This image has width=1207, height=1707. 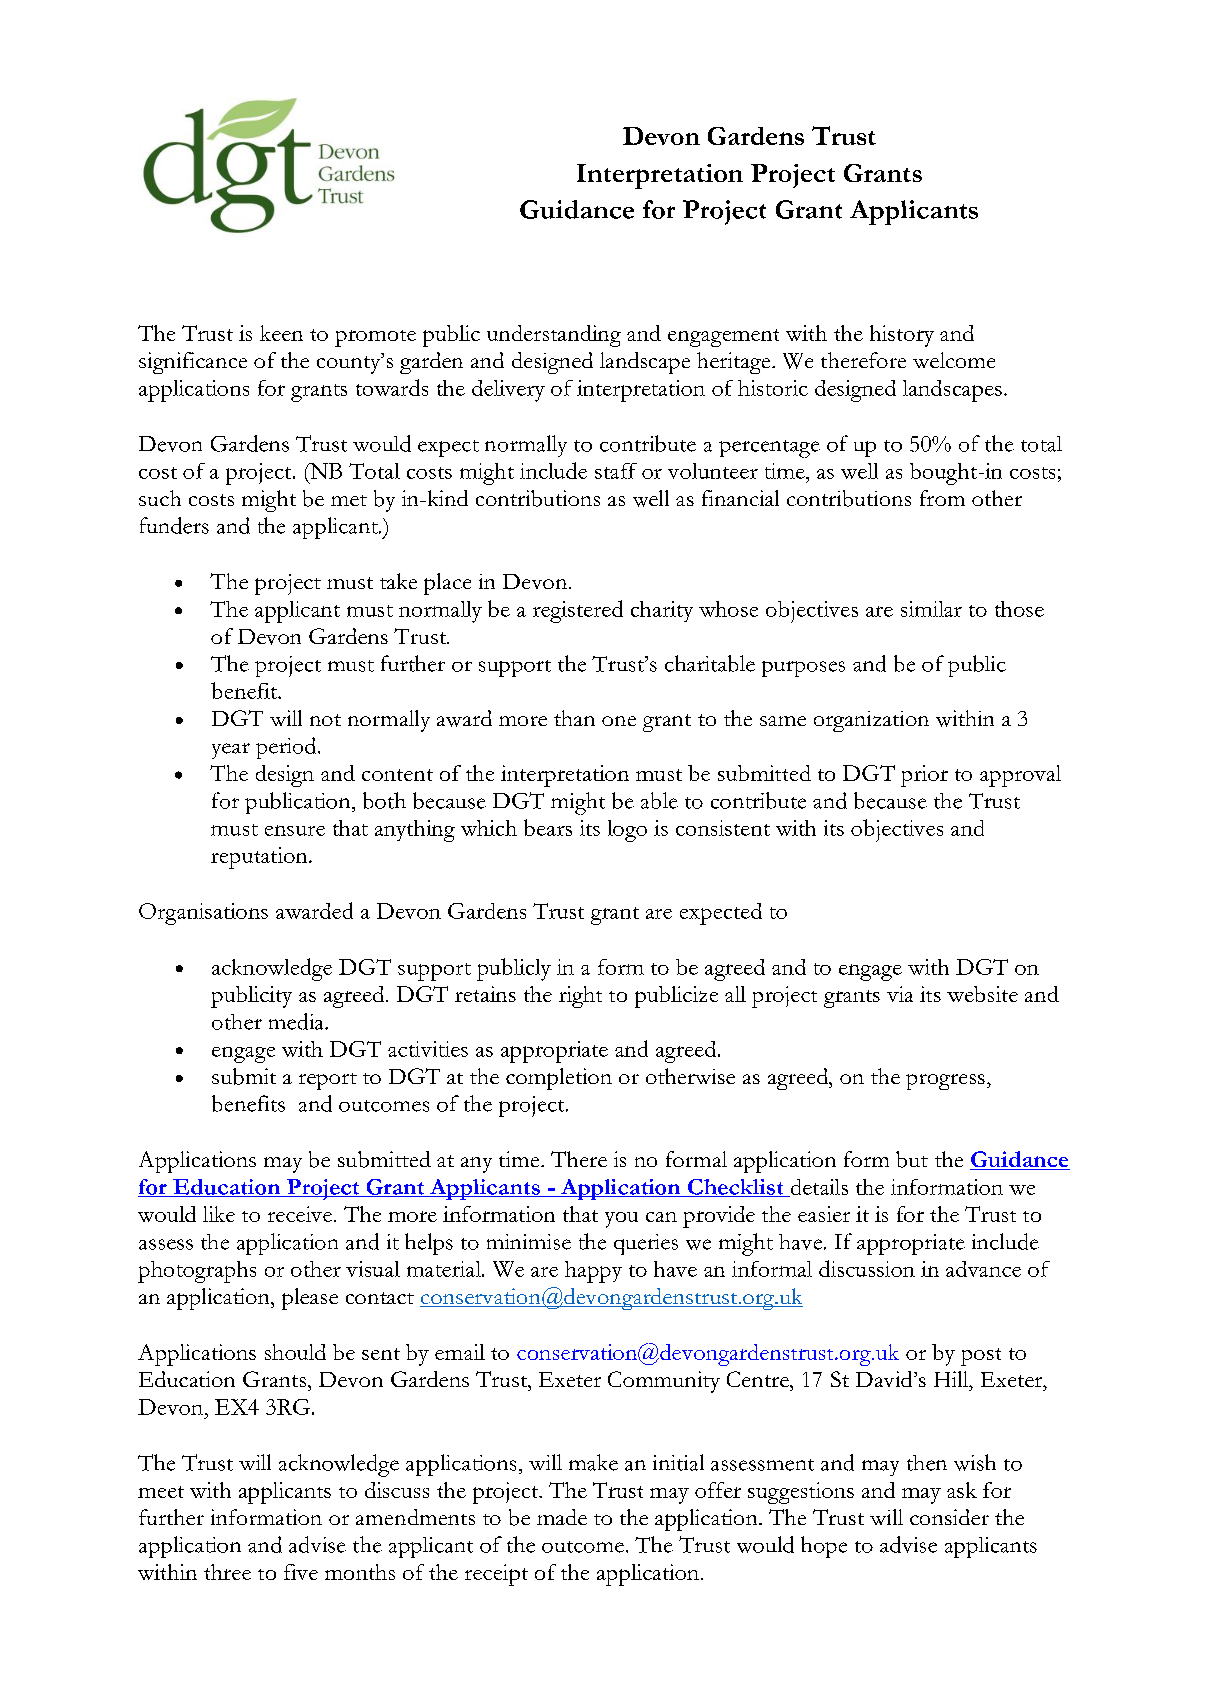 What do you see at coordinates (328, 1081) in the image?
I see `report` at bounding box center [328, 1081].
